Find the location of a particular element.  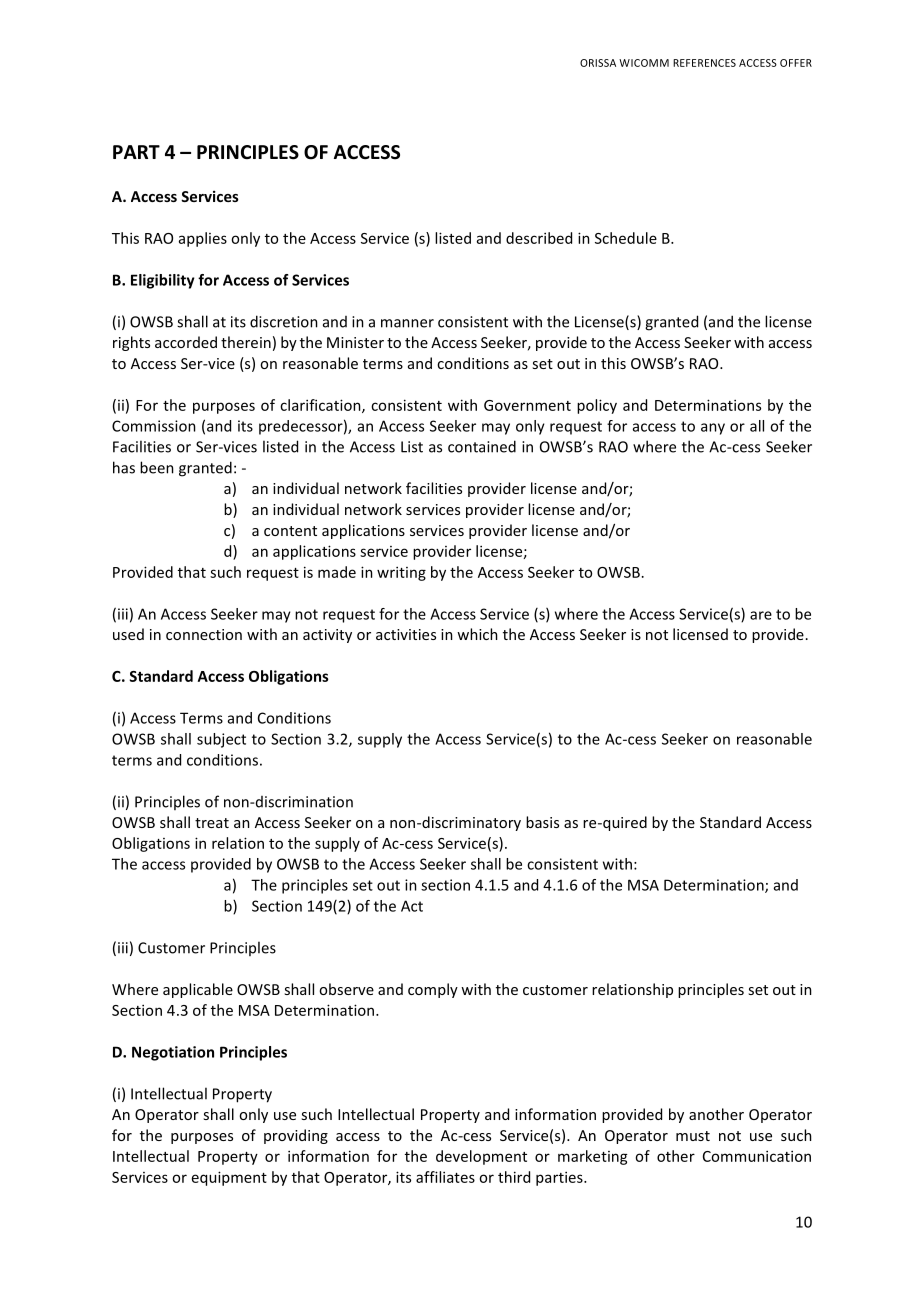

equipment is located at coordinates (229, 1178).
